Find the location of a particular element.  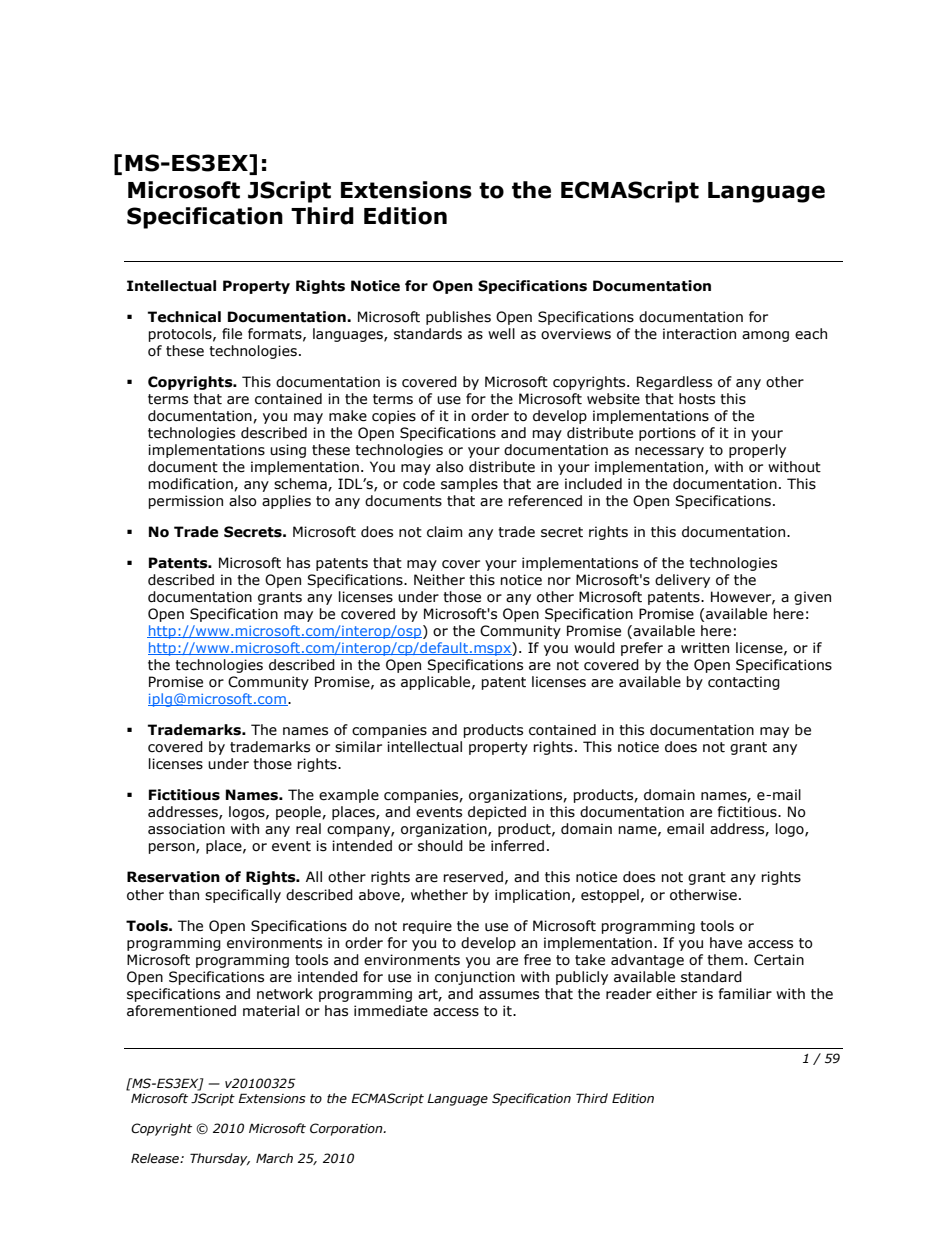

Corporation is located at coordinates (347, 1129).
